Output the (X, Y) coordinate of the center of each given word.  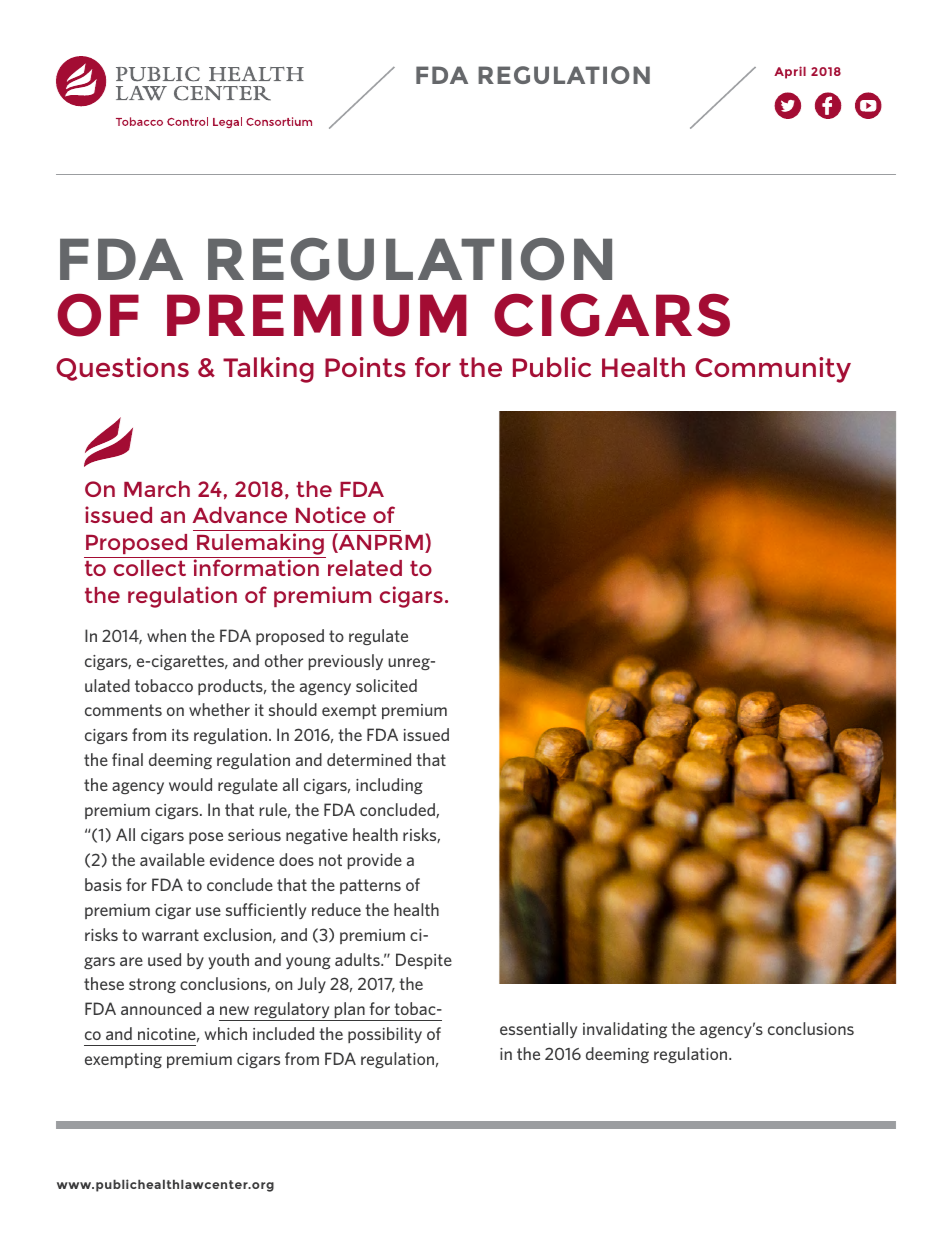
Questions (122, 369)
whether (219, 709)
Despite (424, 961)
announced (161, 1008)
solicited (386, 685)
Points (365, 367)
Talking (268, 370)
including (389, 786)
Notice (331, 514)
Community (773, 370)
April (790, 72)
